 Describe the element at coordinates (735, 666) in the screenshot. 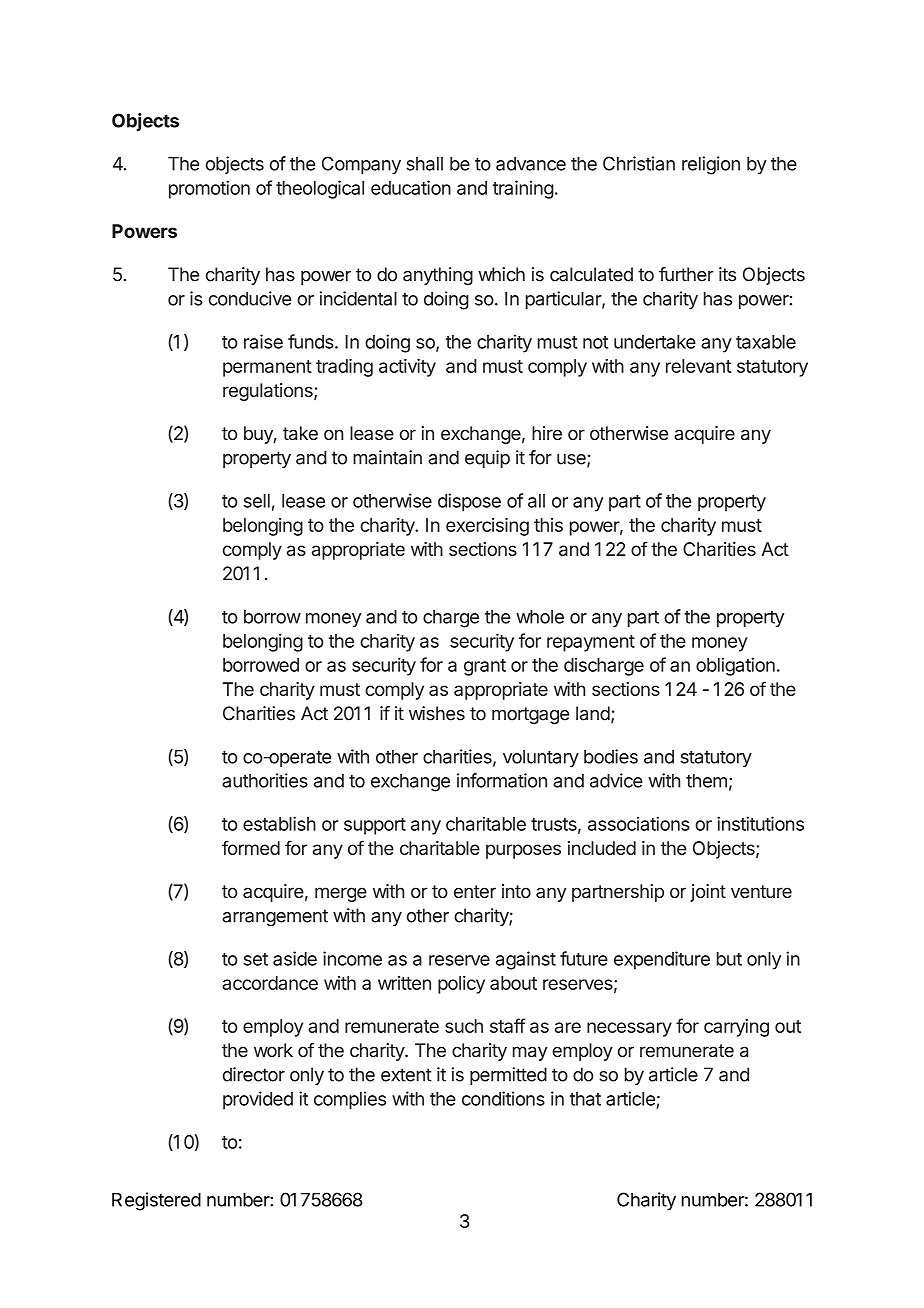

I see `obligation` at that location.
